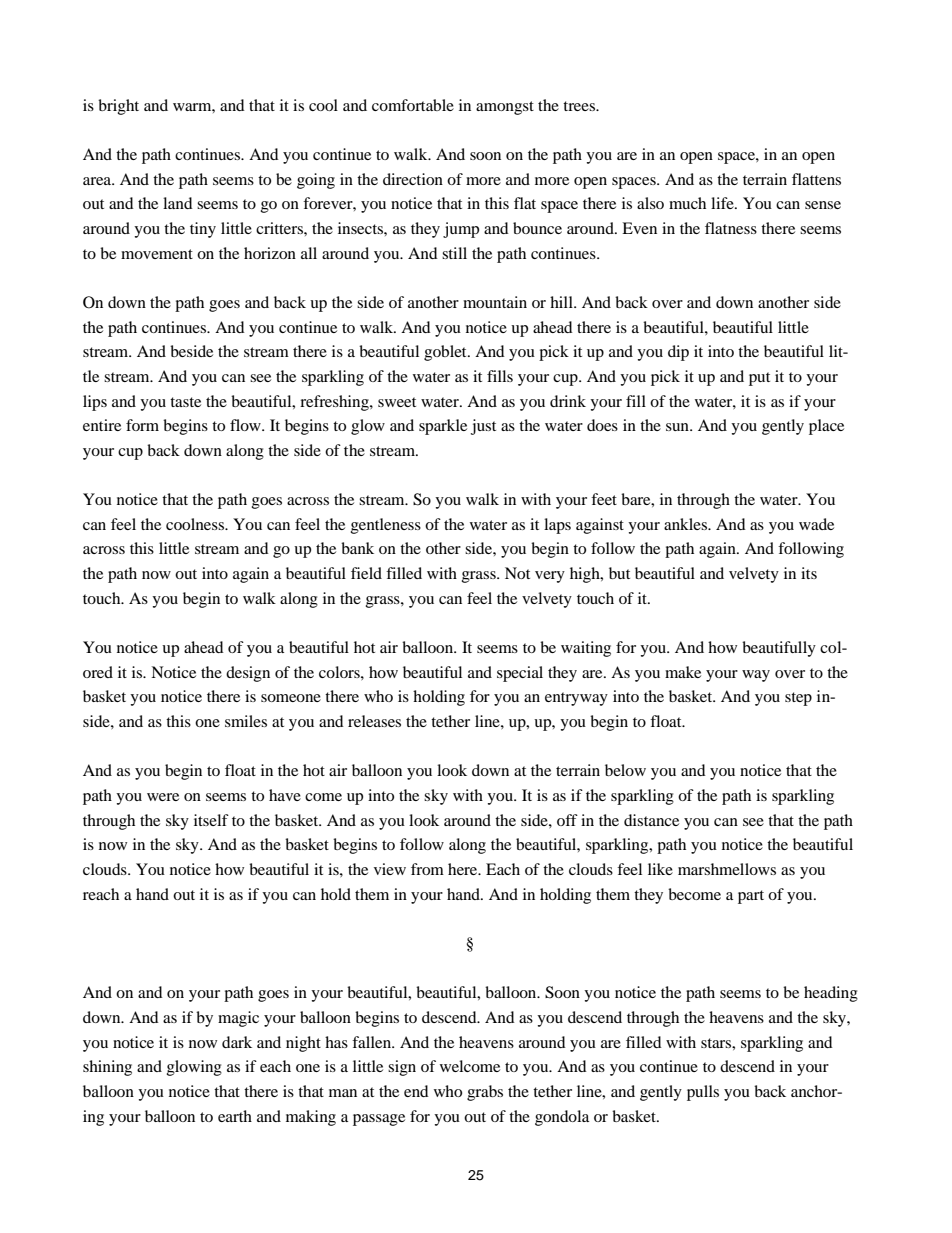 The image size is (952, 1233). Describe the element at coordinates (291, 698) in the screenshot. I see `someone` at that location.
